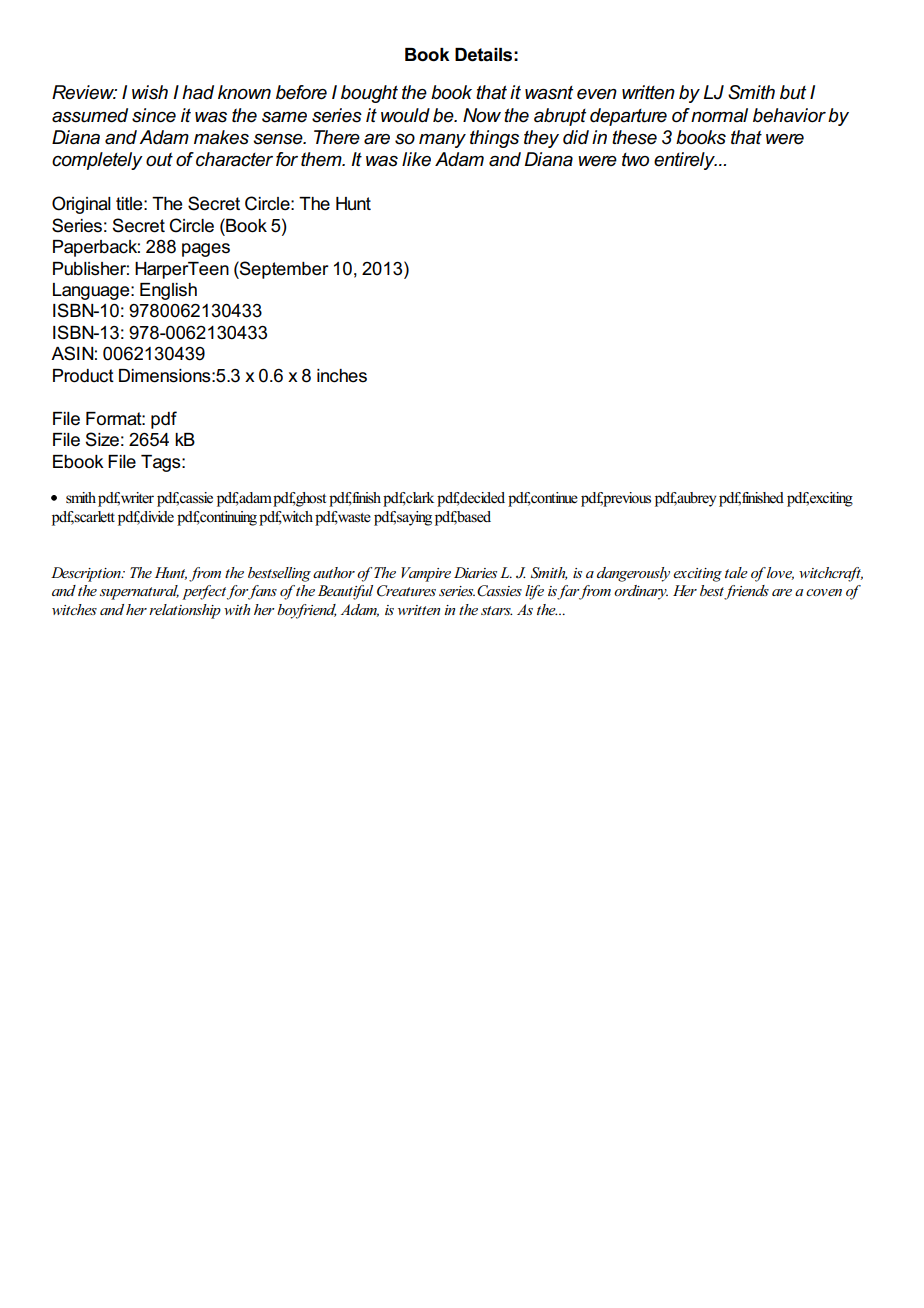  Describe the element at coordinates (736, 572) in the document. I see `tale` at that location.
